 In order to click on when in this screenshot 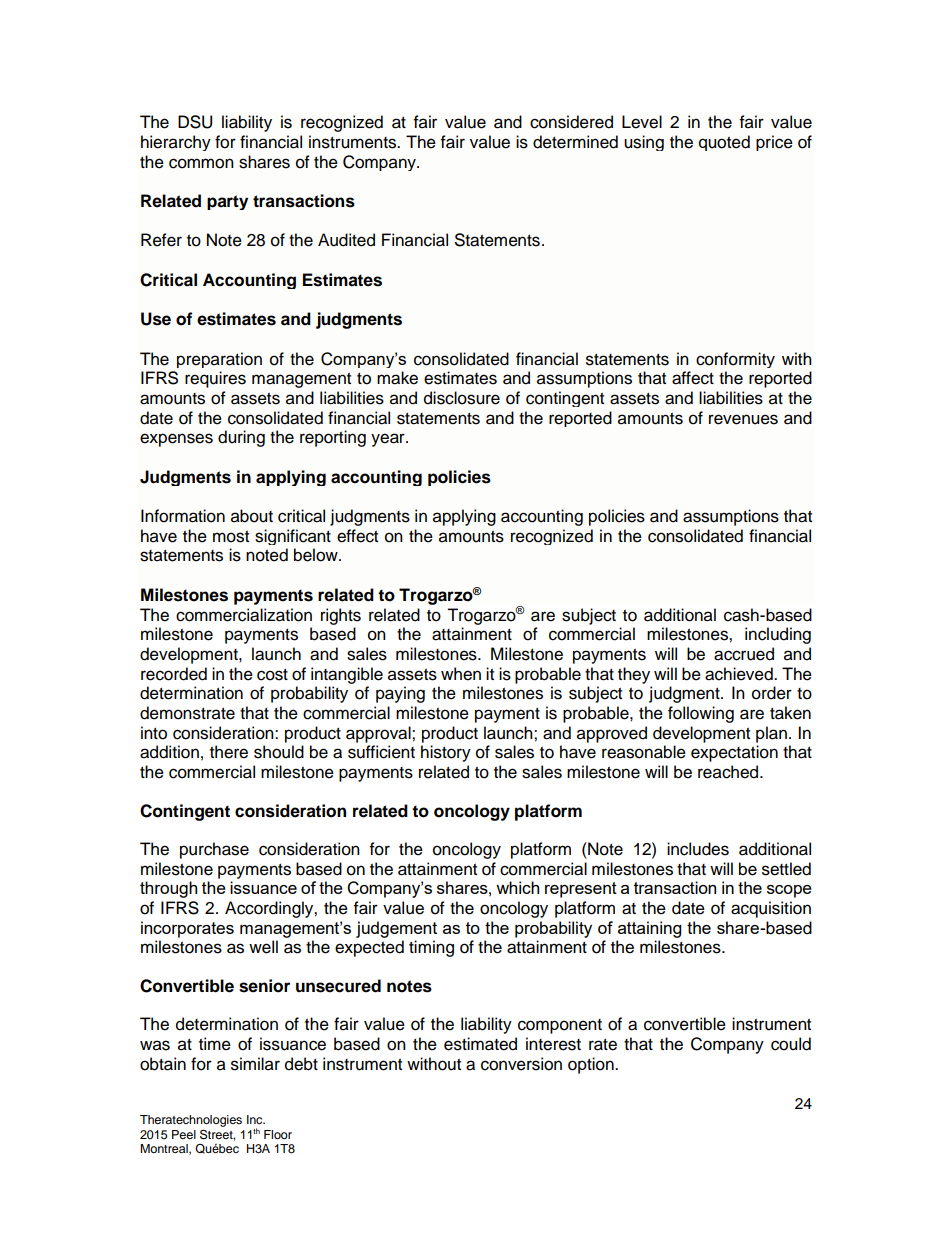, I will do `click(461, 674)`.
